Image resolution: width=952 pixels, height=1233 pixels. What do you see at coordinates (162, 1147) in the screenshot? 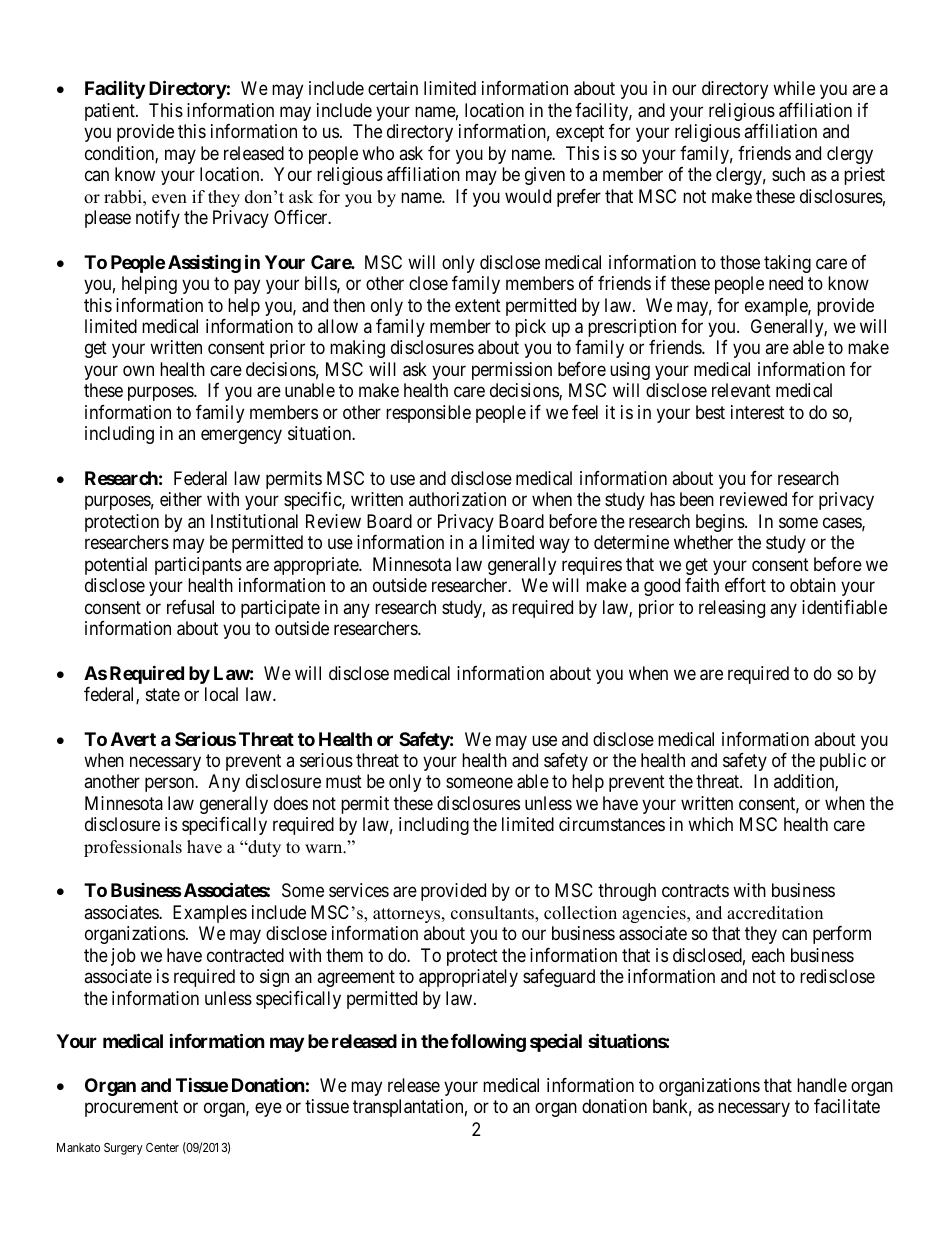
I see `Center` at bounding box center [162, 1147].
